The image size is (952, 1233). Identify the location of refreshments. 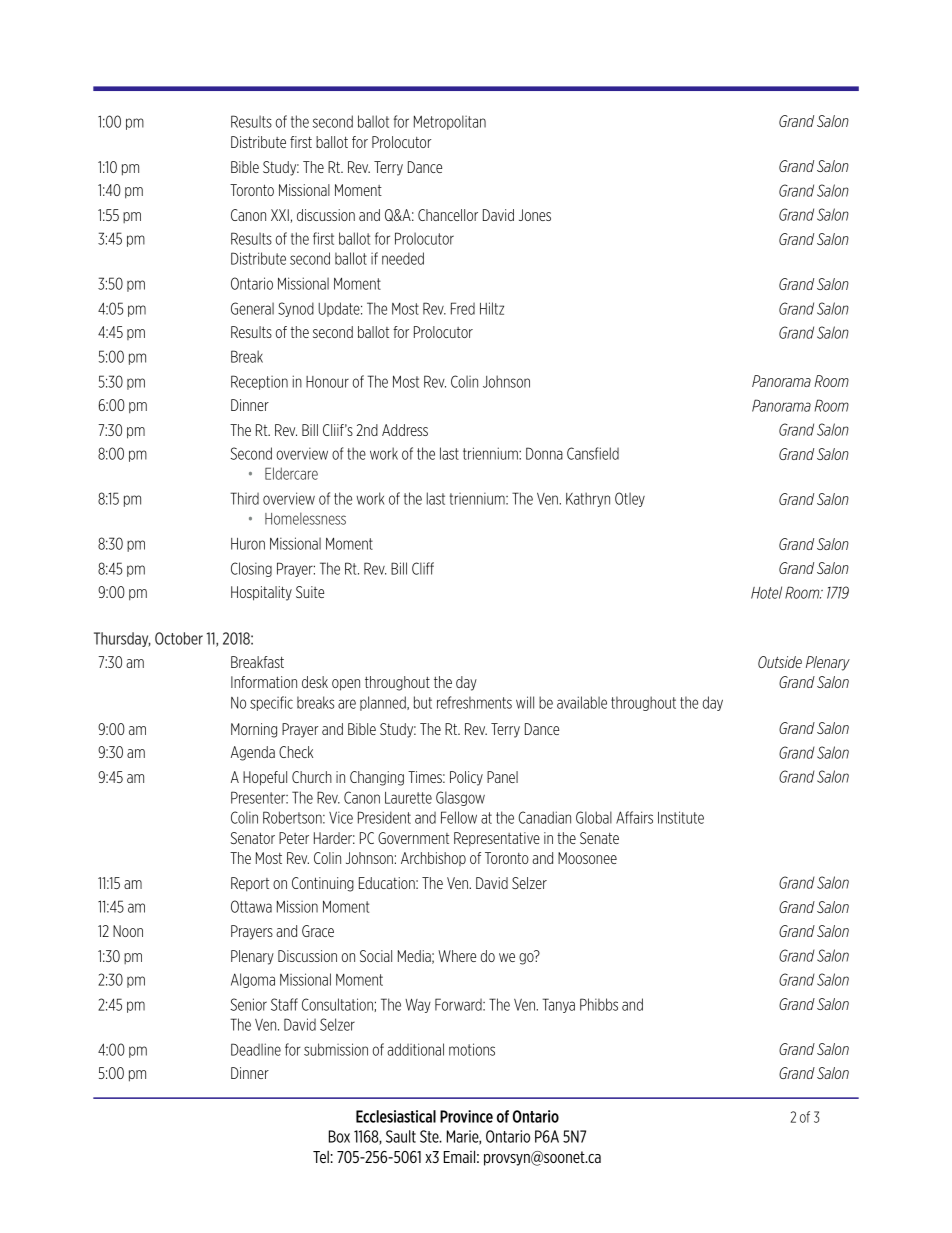
(474, 702).
